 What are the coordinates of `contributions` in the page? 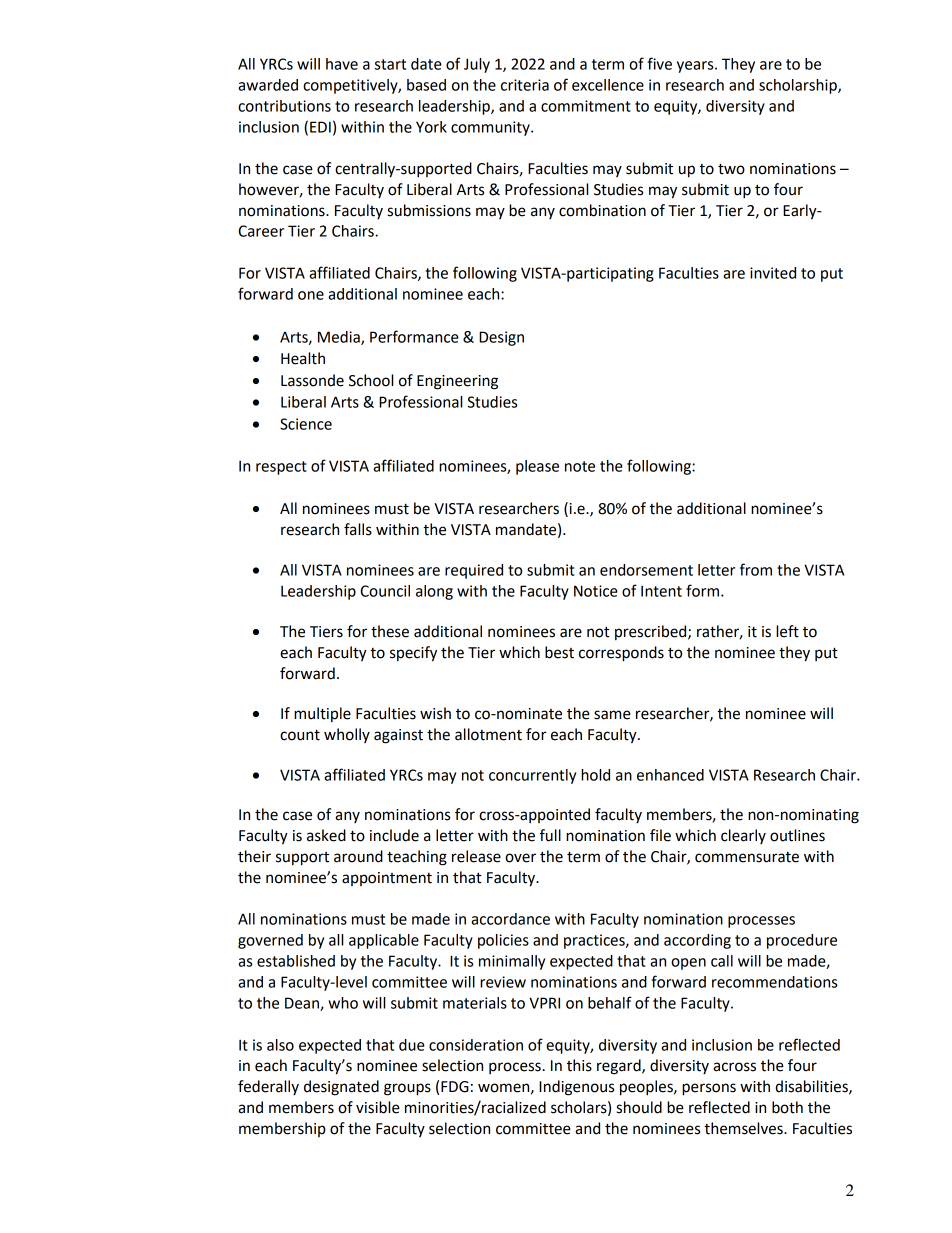 It's located at (284, 106).
